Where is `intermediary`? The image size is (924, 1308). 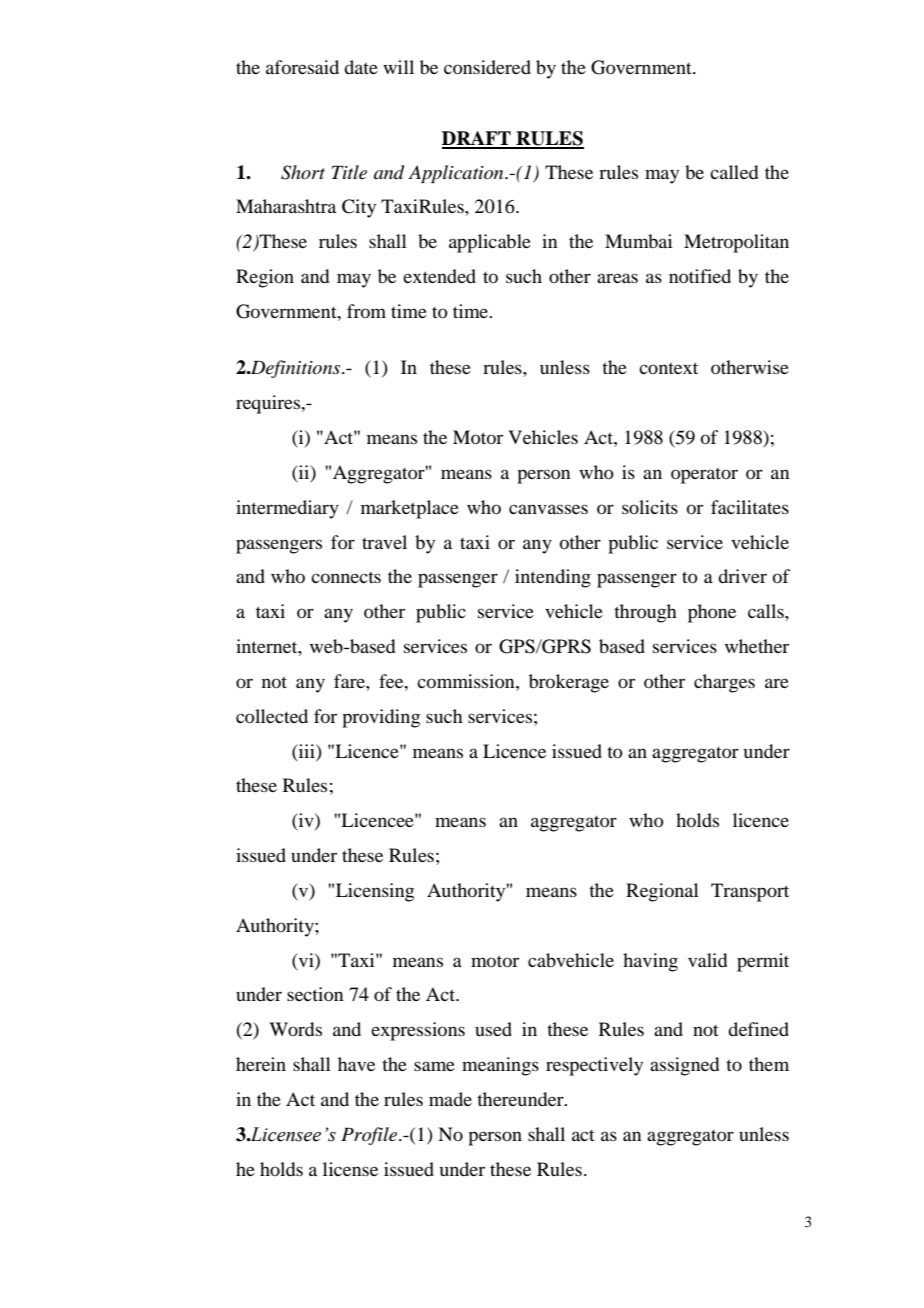
intermediary is located at coordinates (287, 509).
